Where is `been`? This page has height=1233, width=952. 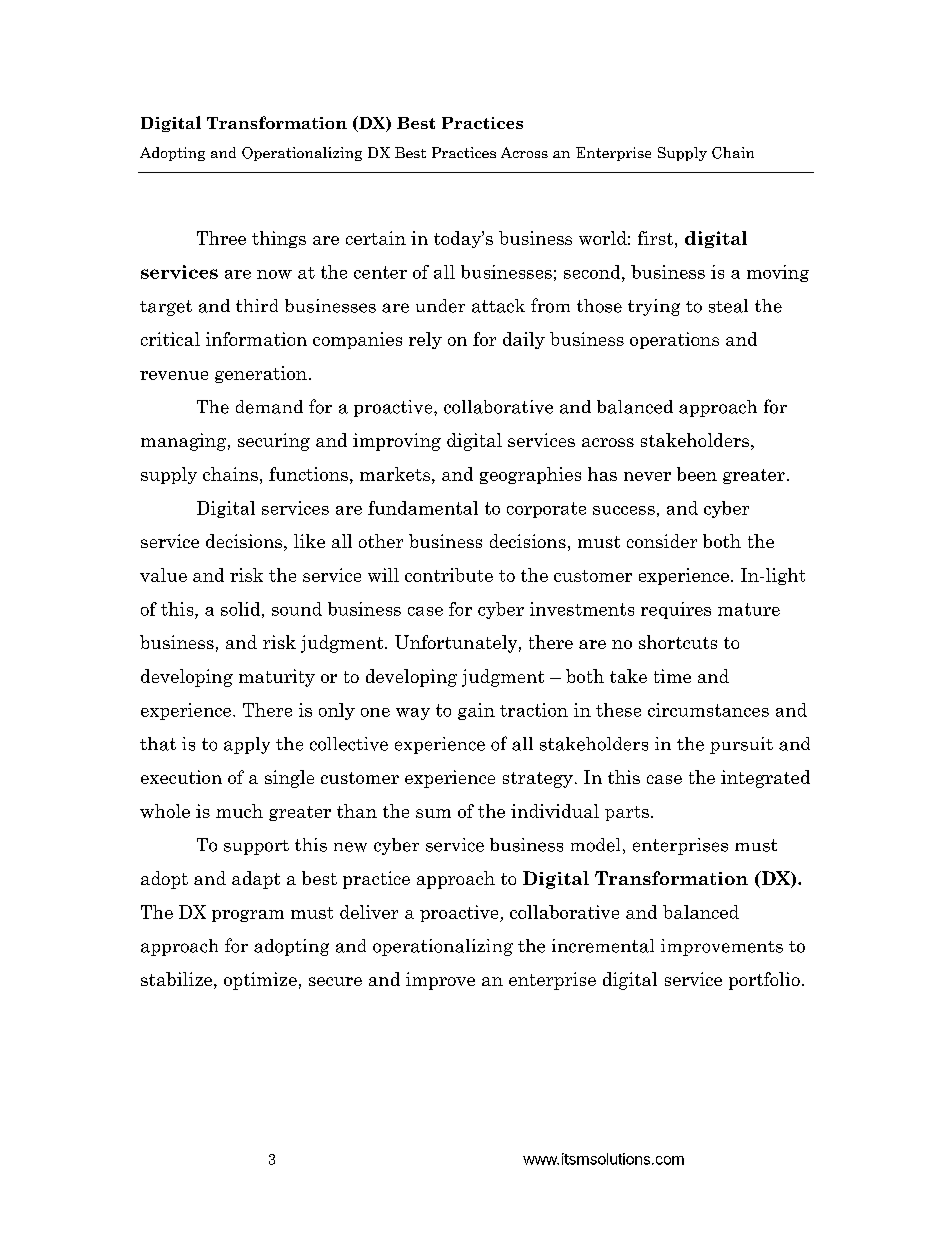
been is located at coordinates (697, 474).
